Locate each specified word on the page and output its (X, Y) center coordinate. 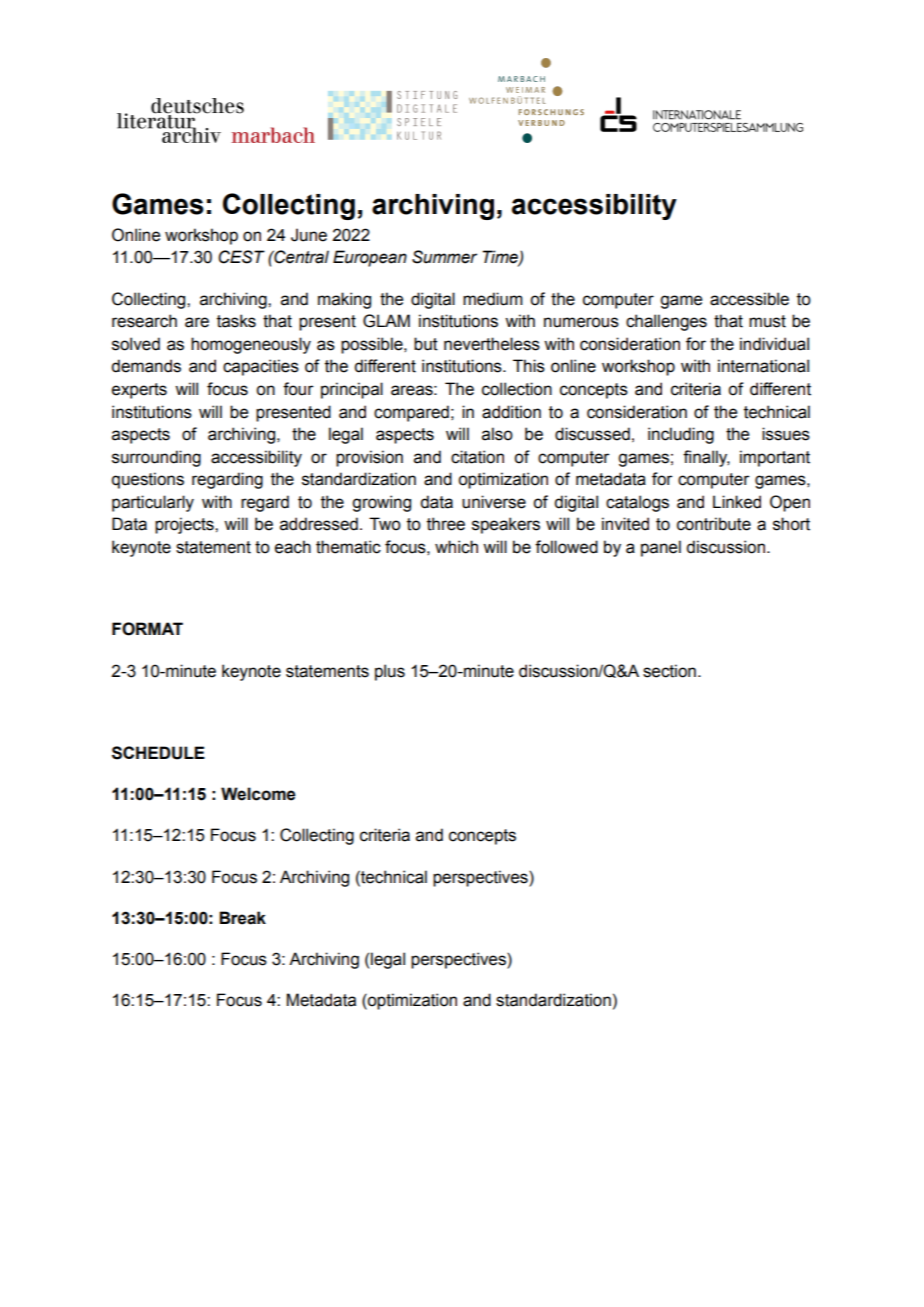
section (669, 671)
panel (661, 548)
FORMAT (147, 629)
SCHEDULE (158, 753)
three (446, 524)
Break (242, 918)
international (763, 366)
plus (390, 672)
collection (517, 389)
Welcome (258, 794)
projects (185, 525)
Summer (444, 257)
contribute (714, 524)
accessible (749, 299)
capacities (261, 367)
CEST (241, 257)
